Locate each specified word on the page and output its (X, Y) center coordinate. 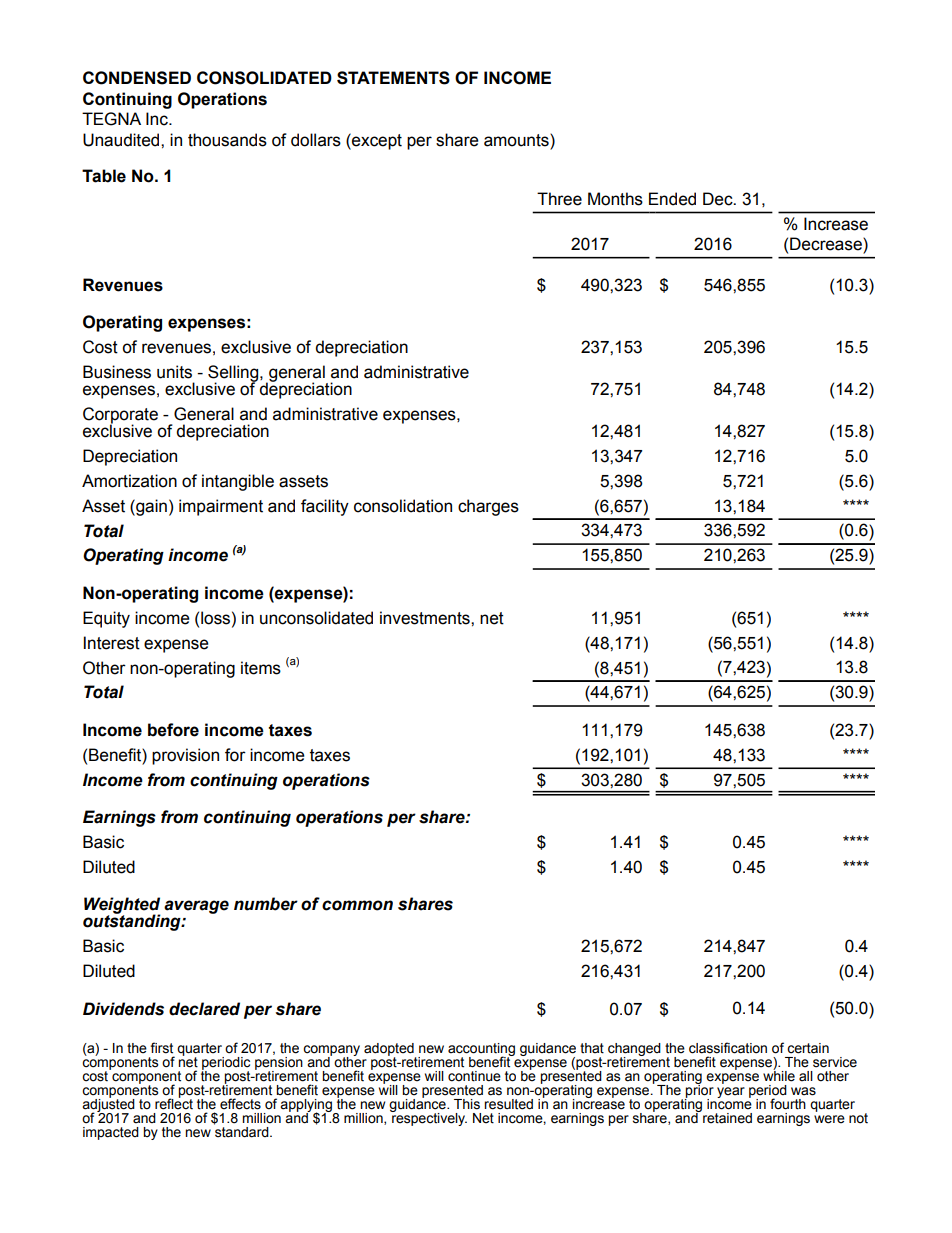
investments (426, 618)
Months (615, 199)
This (467, 1104)
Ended (672, 199)
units (174, 372)
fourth (788, 1104)
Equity (106, 619)
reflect (174, 1103)
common (357, 905)
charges (488, 507)
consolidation (403, 506)
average (196, 907)
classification (728, 1048)
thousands (227, 140)
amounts (517, 140)
